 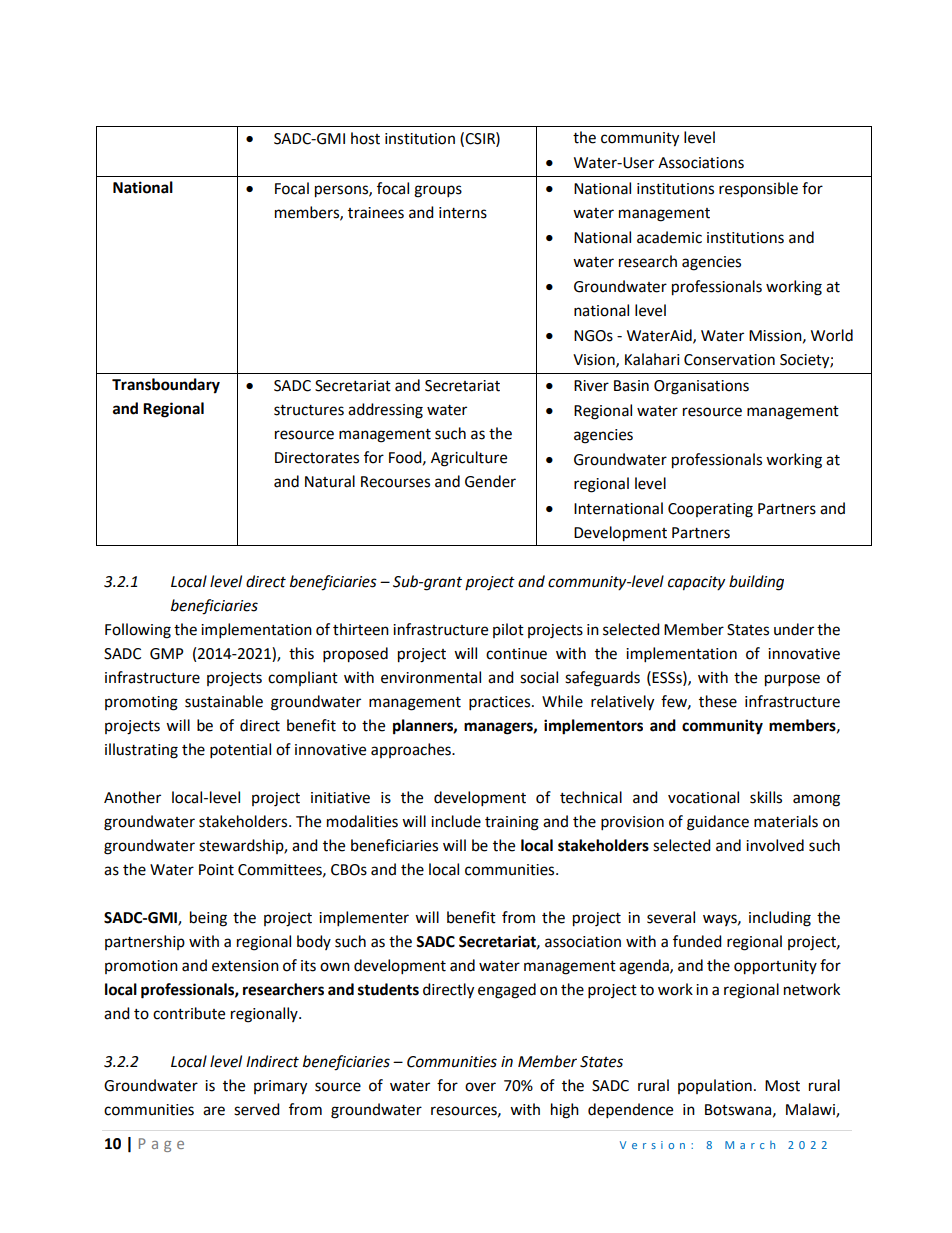 What do you see at coordinates (715, 1086) in the page?
I see `population` at bounding box center [715, 1086].
